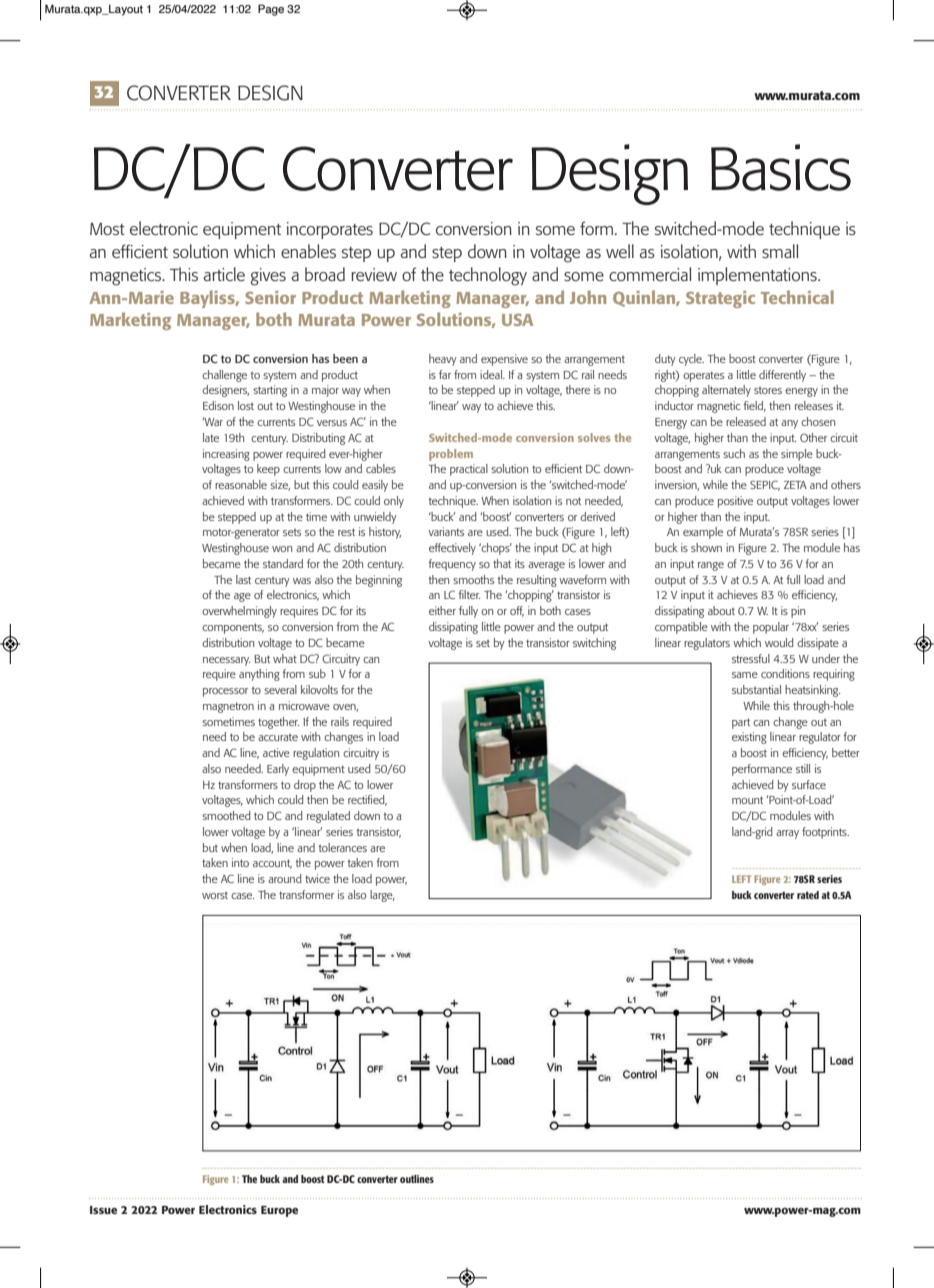  I want to click on part, so click(741, 723).
